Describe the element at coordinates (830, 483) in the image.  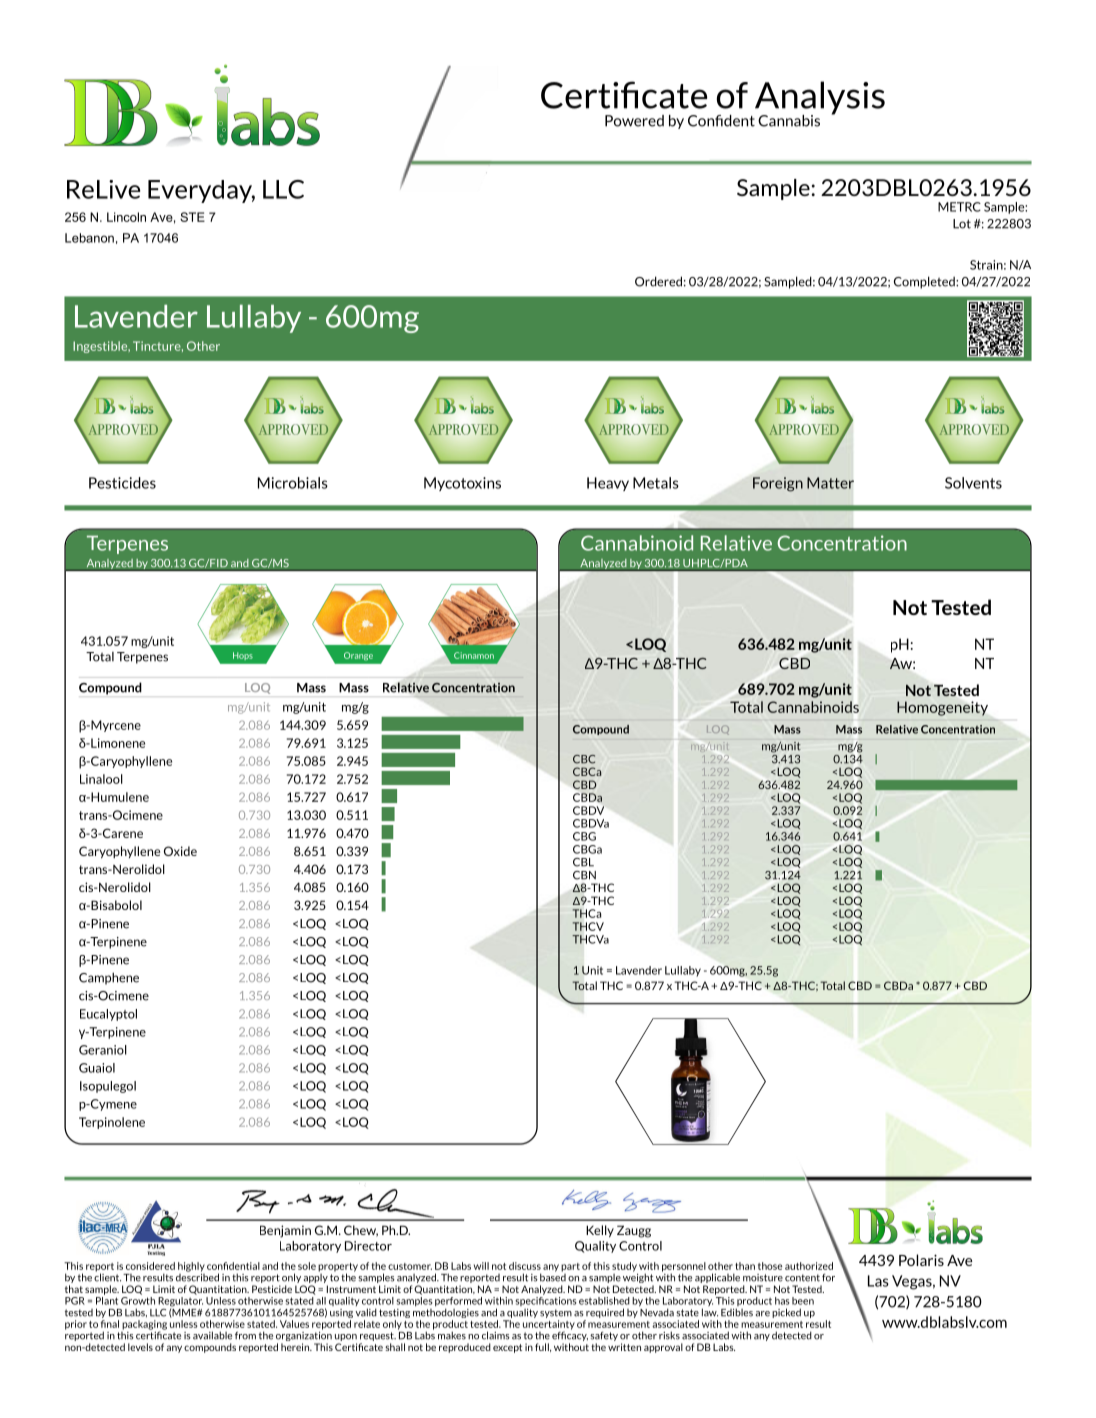
I see `Matter` at that location.
